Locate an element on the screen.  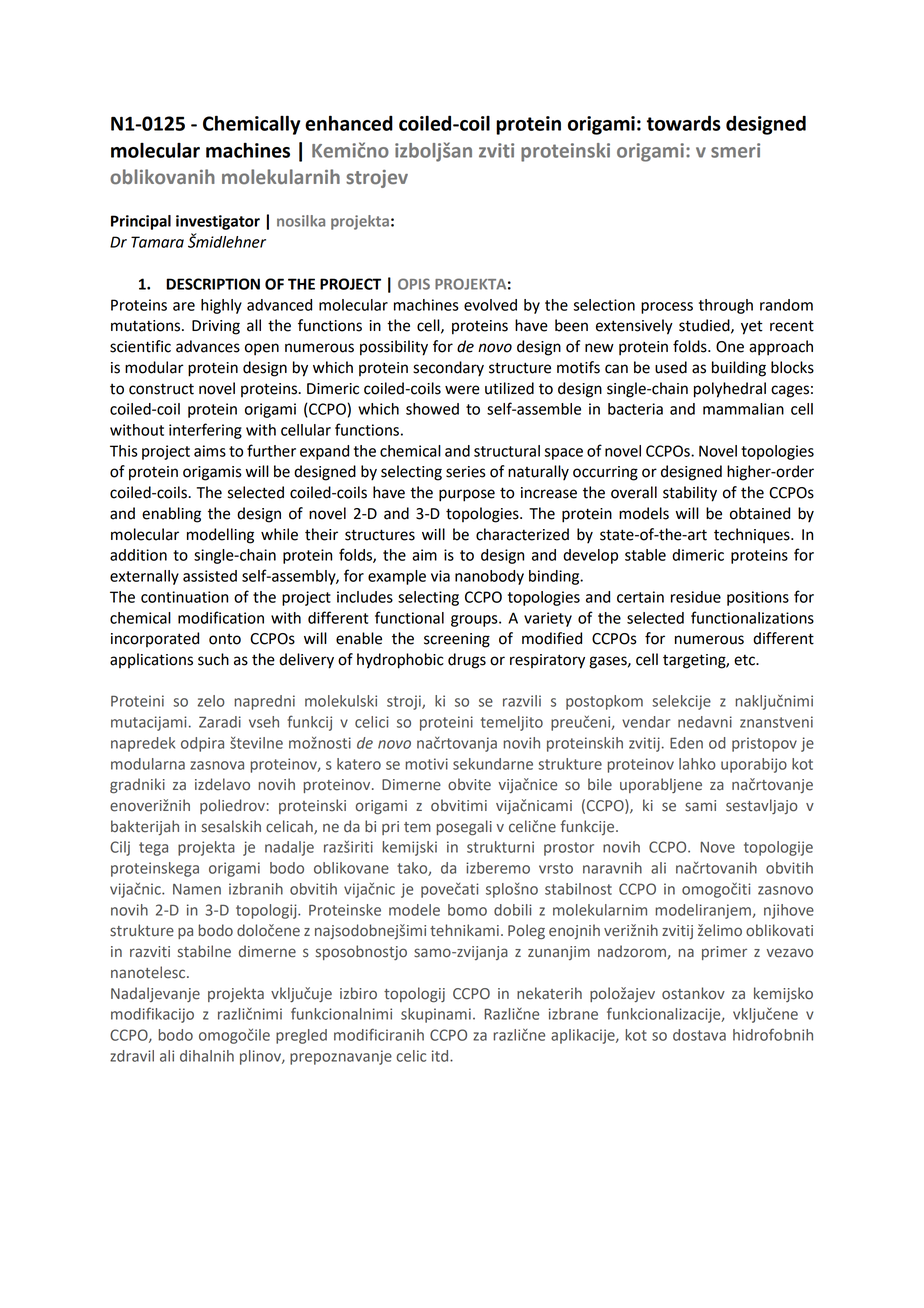
itd is located at coordinates (441, 1056).
